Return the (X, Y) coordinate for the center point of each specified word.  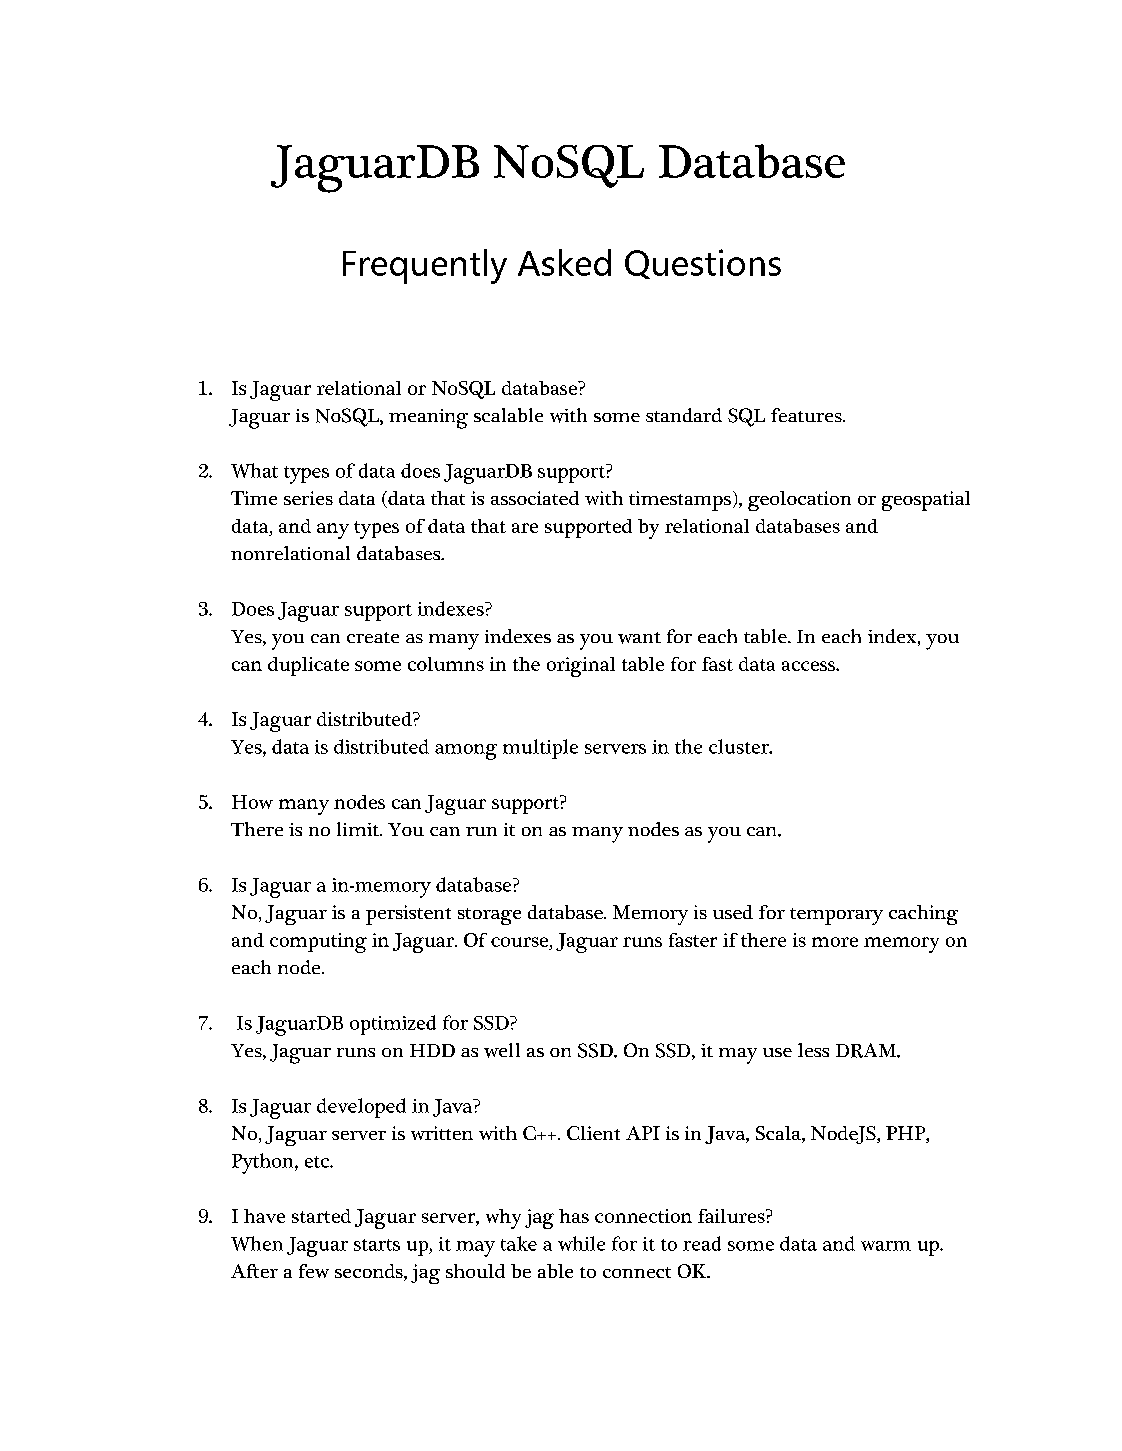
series (308, 498)
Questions (703, 264)
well (502, 1050)
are (525, 528)
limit (359, 829)
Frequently (425, 266)
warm (886, 1246)
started (321, 1216)
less (813, 1050)
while (581, 1243)
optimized (393, 1025)
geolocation (799, 501)
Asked (564, 262)
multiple (540, 749)
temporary (836, 916)
